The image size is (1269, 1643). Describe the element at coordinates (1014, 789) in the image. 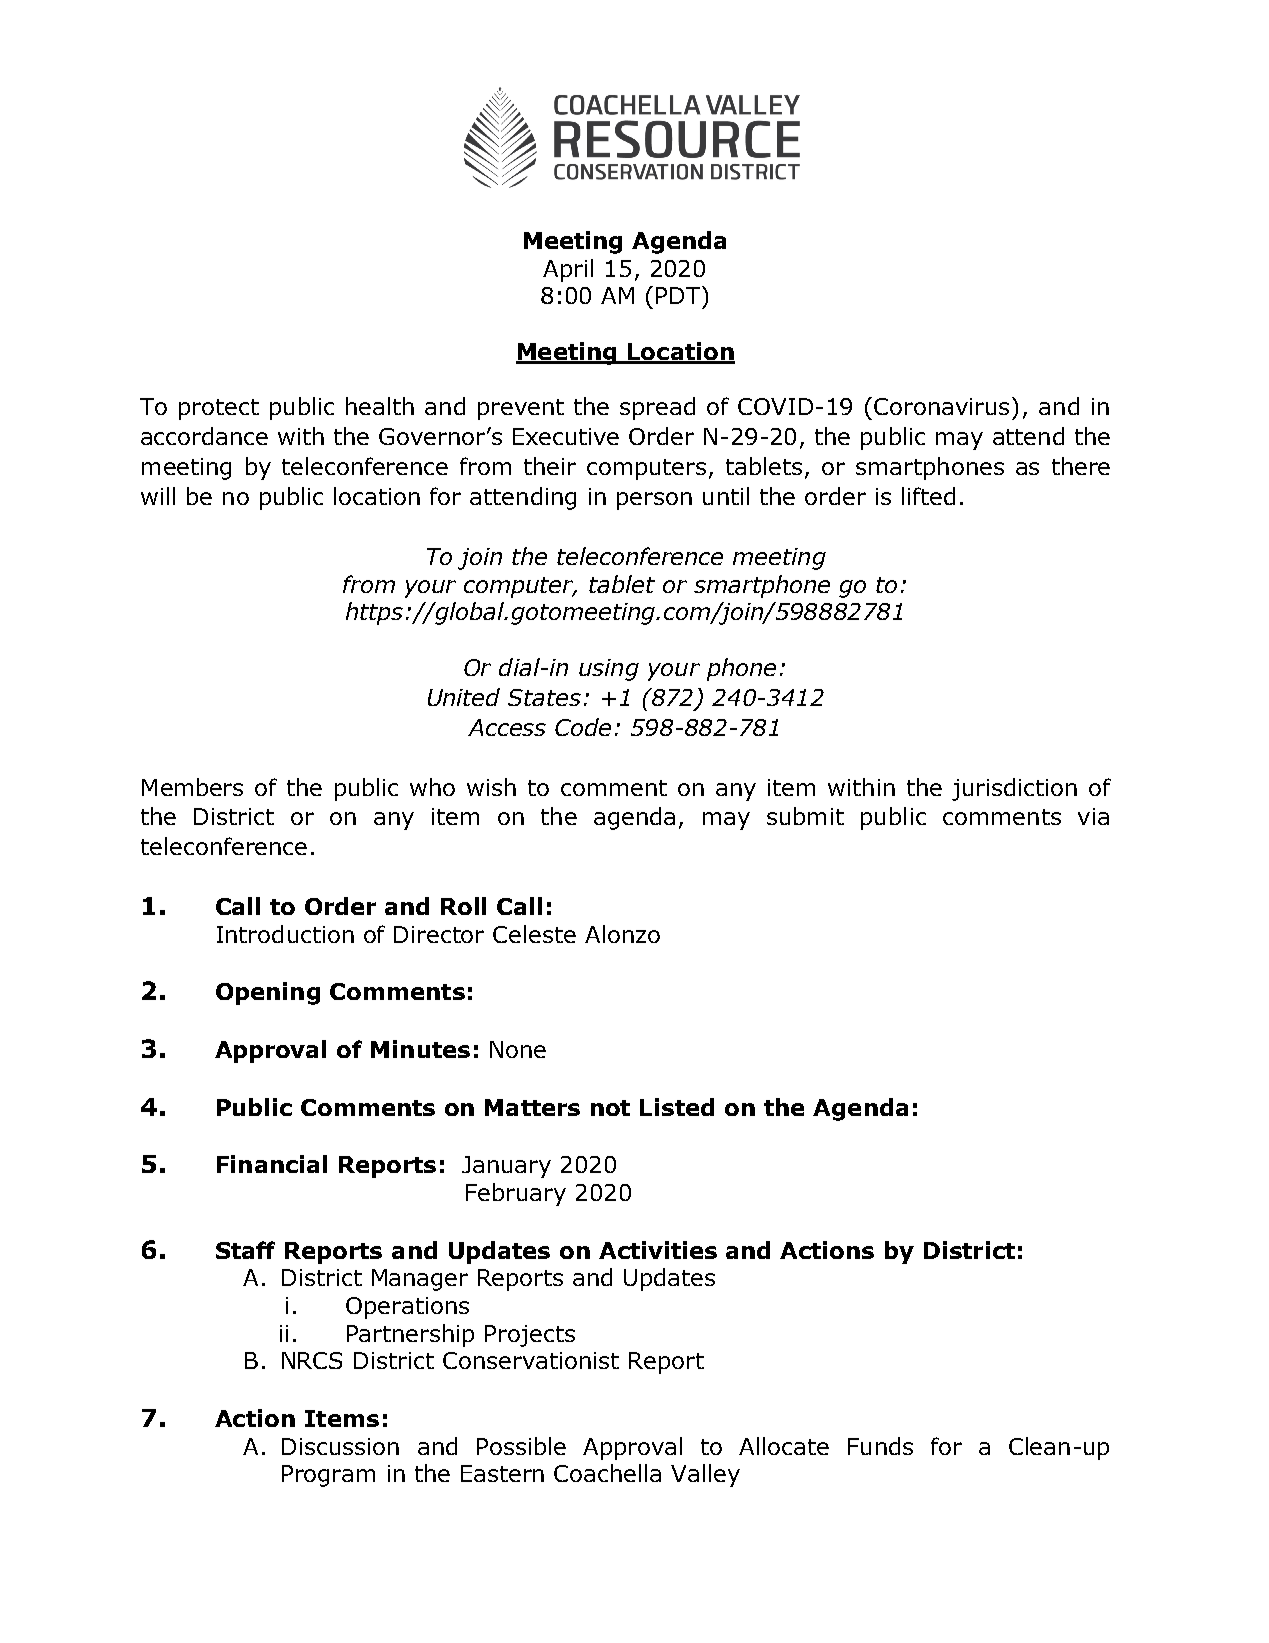

I see `jurisdiction` at that location.
